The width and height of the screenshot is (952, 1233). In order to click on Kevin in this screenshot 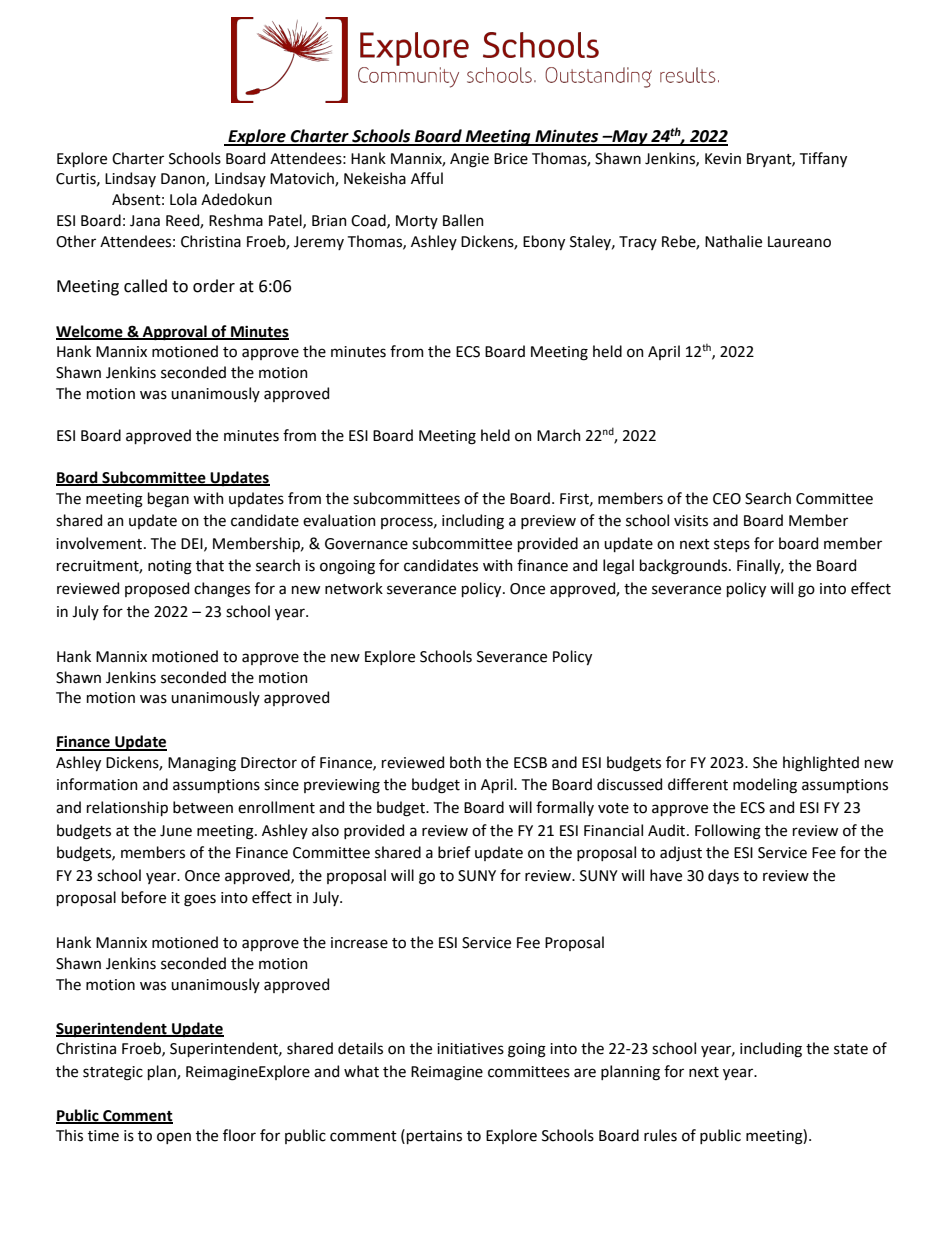, I will do `click(723, 159)`.
